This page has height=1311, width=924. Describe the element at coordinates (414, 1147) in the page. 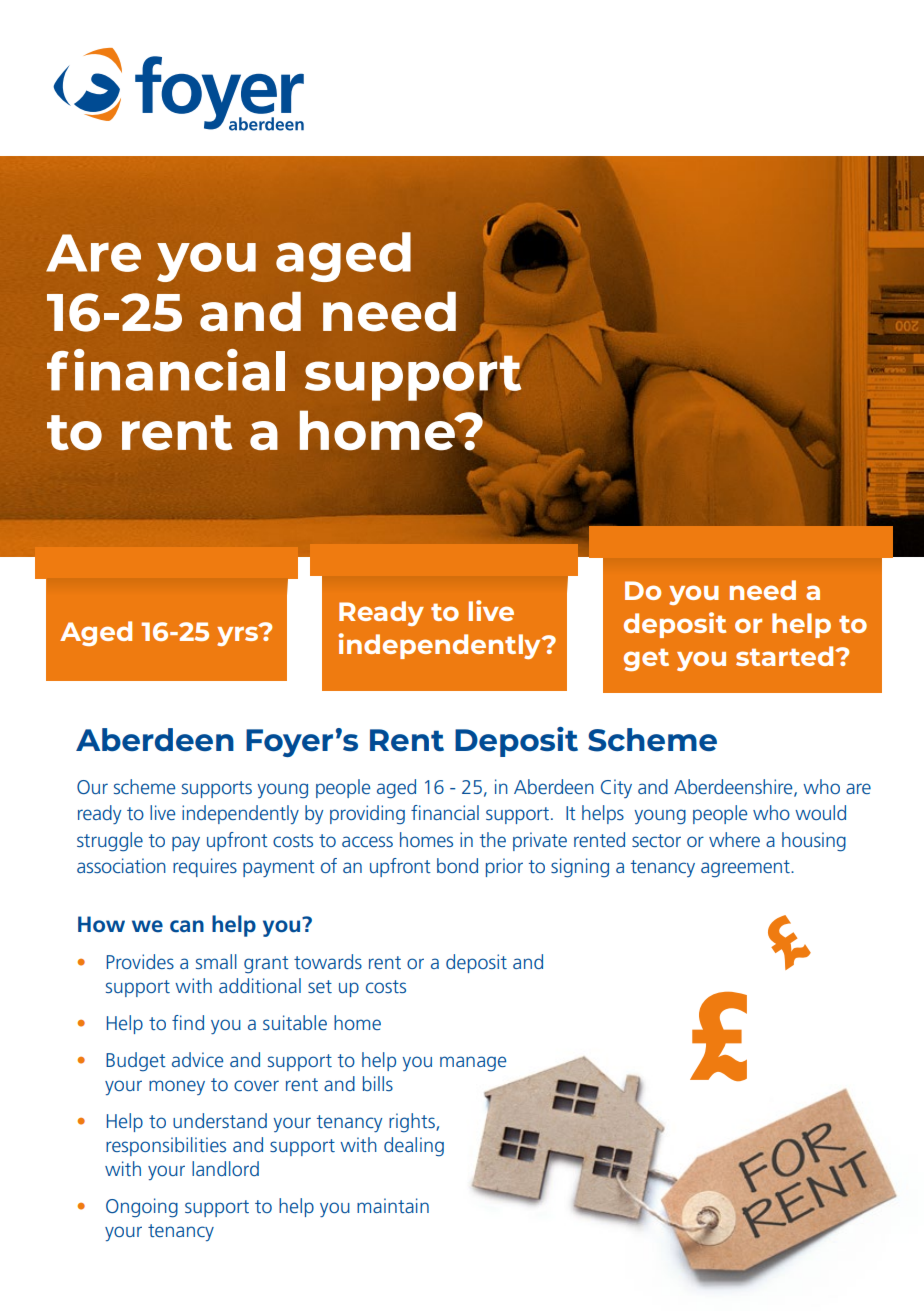

I see `dealing` at that location.
